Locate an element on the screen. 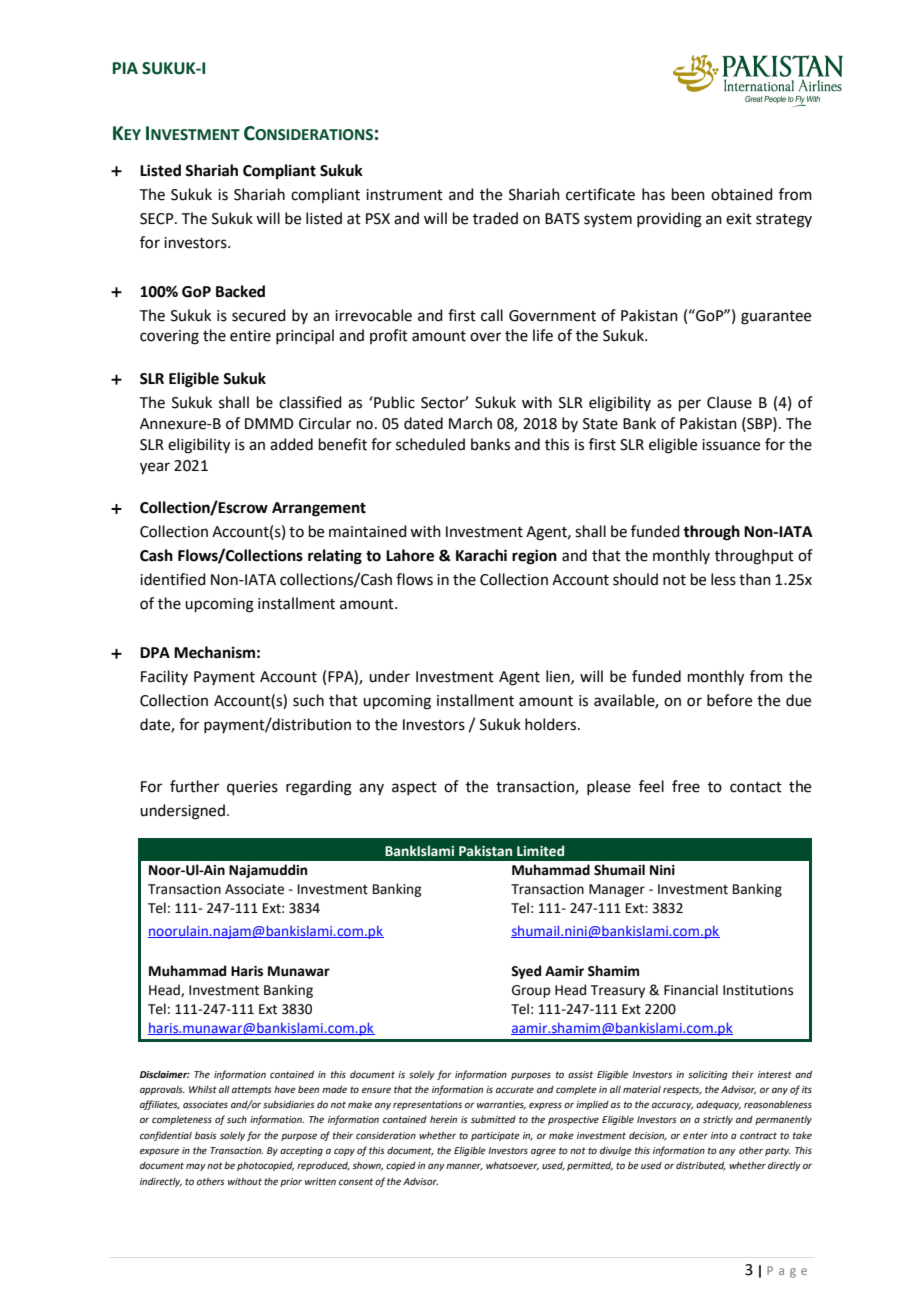  PIA is located at coordinates (125, 68).
